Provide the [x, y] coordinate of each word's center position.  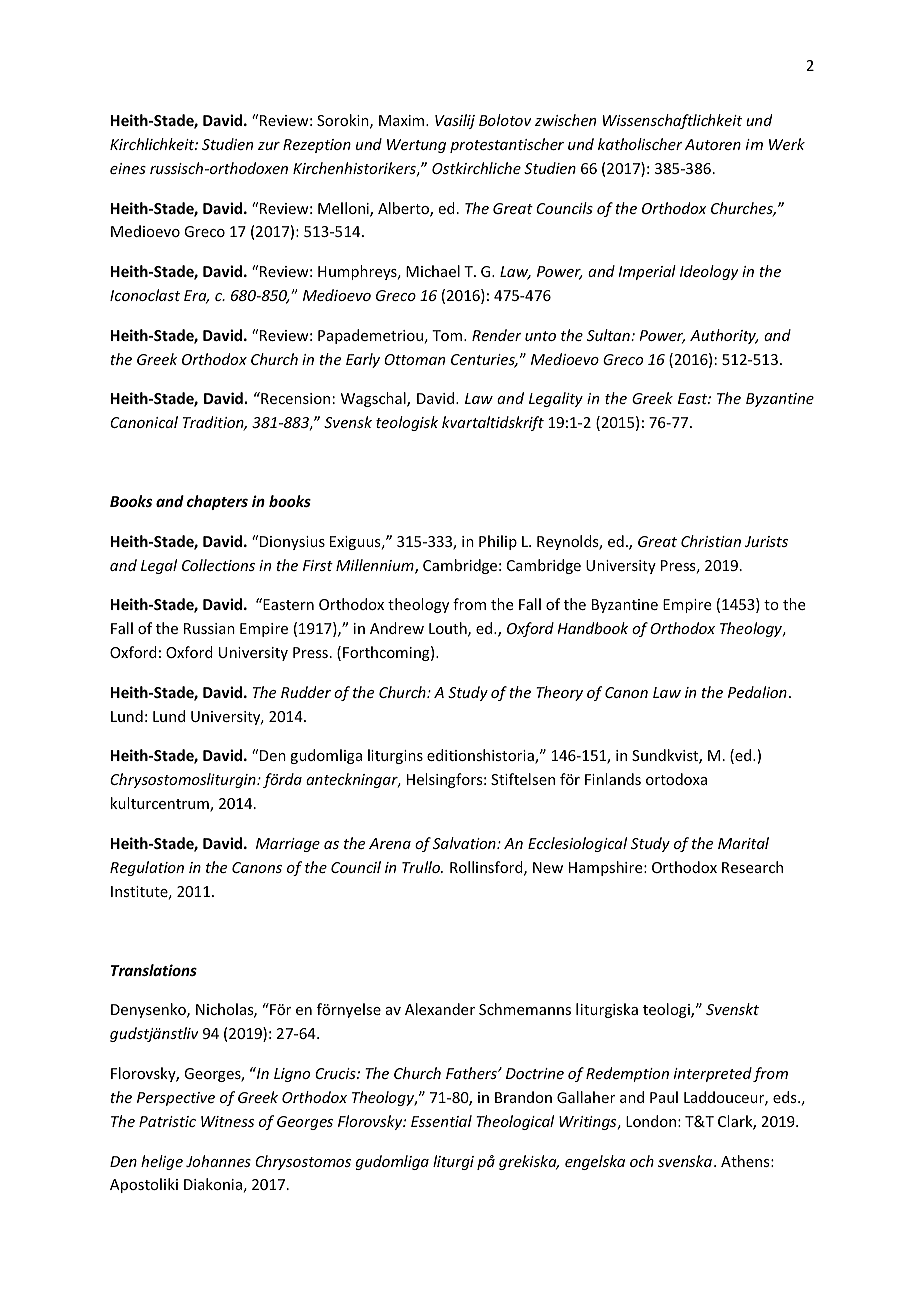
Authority [724, 336]
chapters [217, 502]
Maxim [403, 120]
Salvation [465, 843]
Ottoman [414, 359]
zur [269, 146]
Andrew [397, 628]
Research [752, 867]
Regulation [147, 868]
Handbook [592, 628]
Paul [664, 1097]
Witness [227, 1121]
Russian [209, 628]
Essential [441, 1121]
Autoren [713, 144]
